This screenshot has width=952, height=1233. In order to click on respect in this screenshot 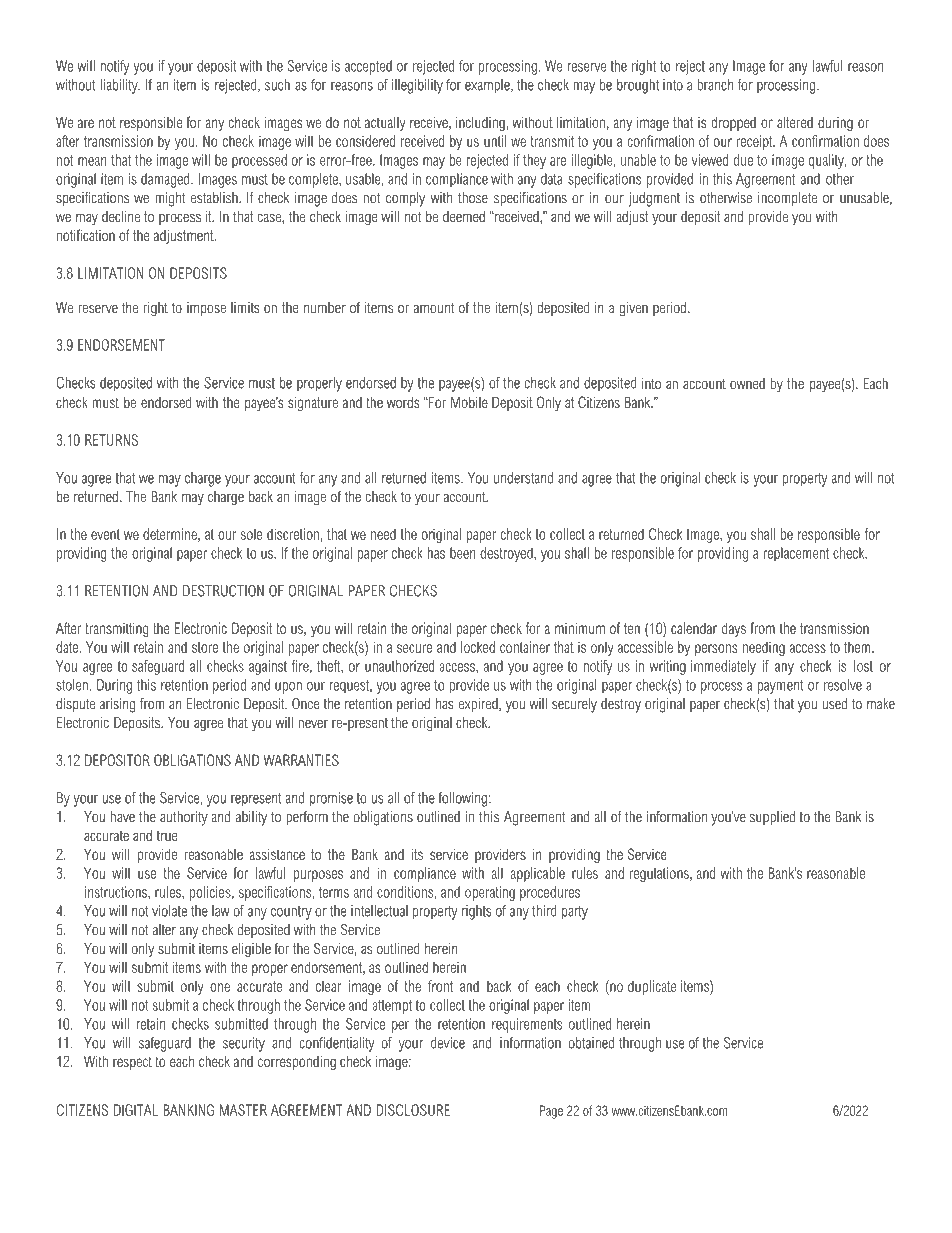, I will do `click(132, 1063)`.
